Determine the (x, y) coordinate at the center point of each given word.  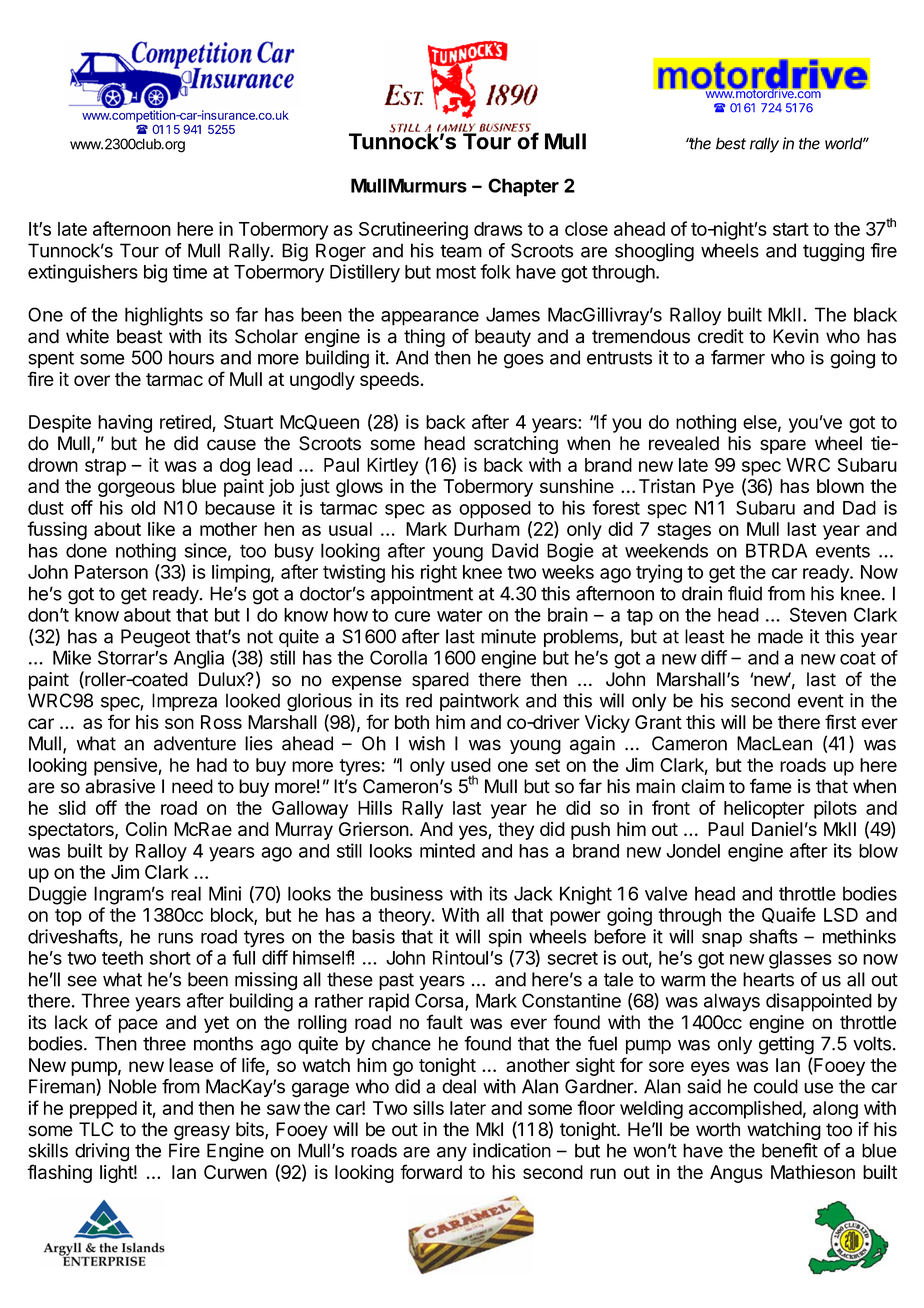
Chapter (523, 187)
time (190, 271)
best (731, 143)
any (452, 1154)
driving (102, 1152)
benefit (790, 1150)
